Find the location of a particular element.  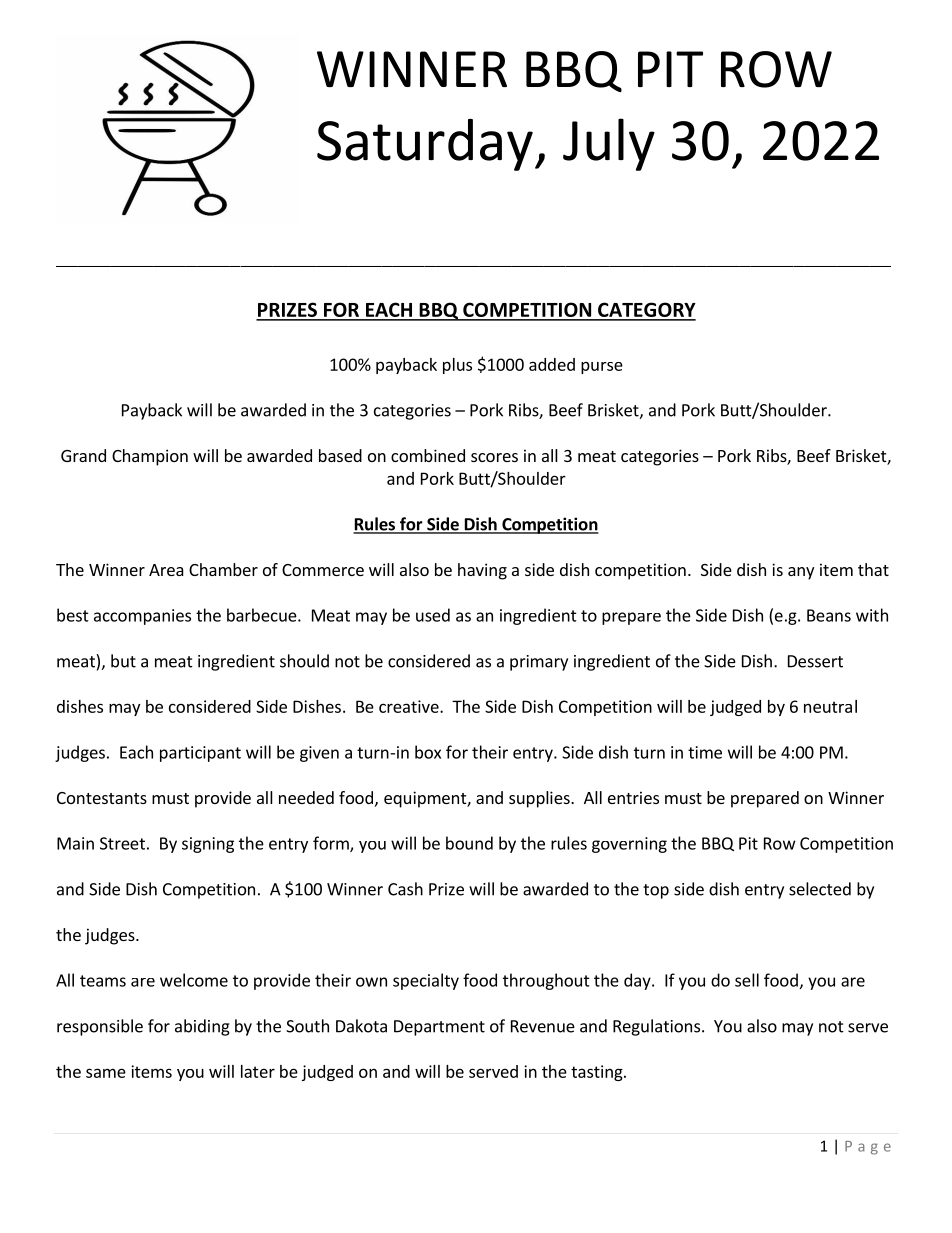

signing is located at coordinates (208, 845).
